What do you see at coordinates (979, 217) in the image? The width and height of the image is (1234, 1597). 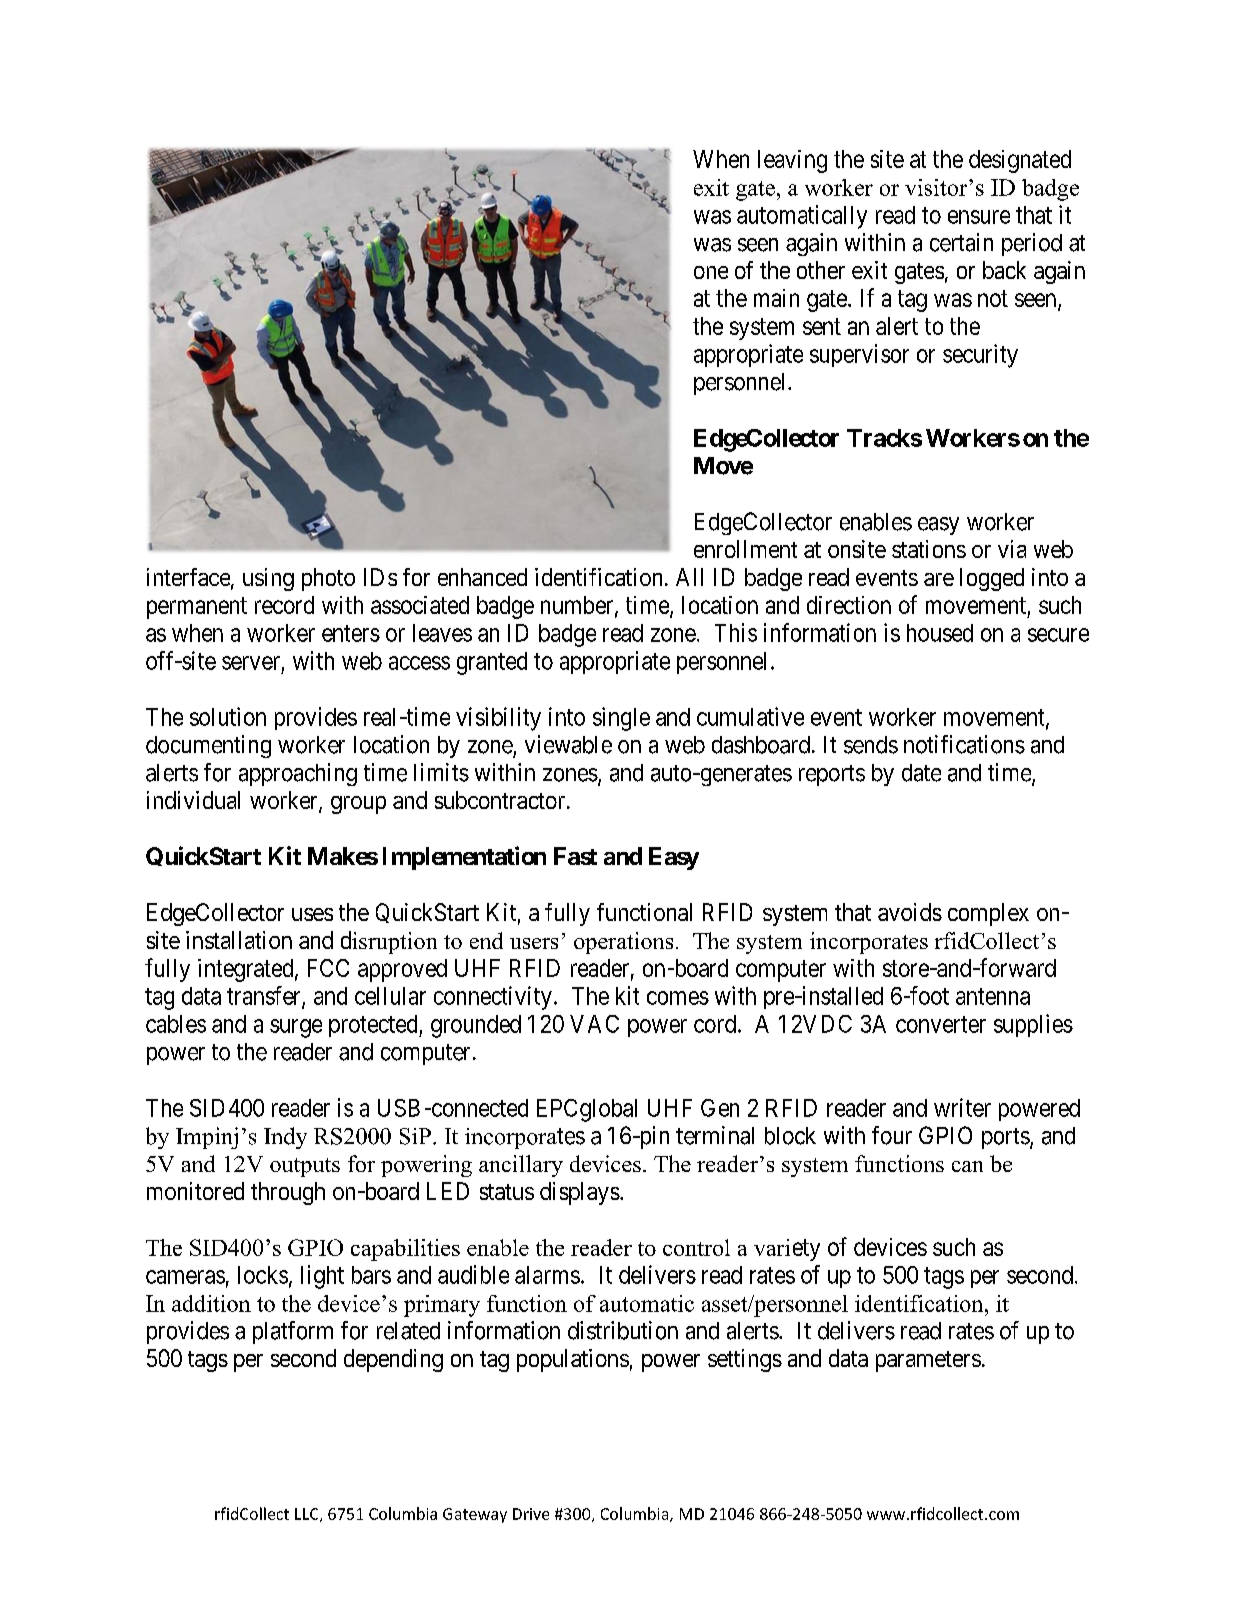 I see `ensure` at bounding box center [979, 217].
